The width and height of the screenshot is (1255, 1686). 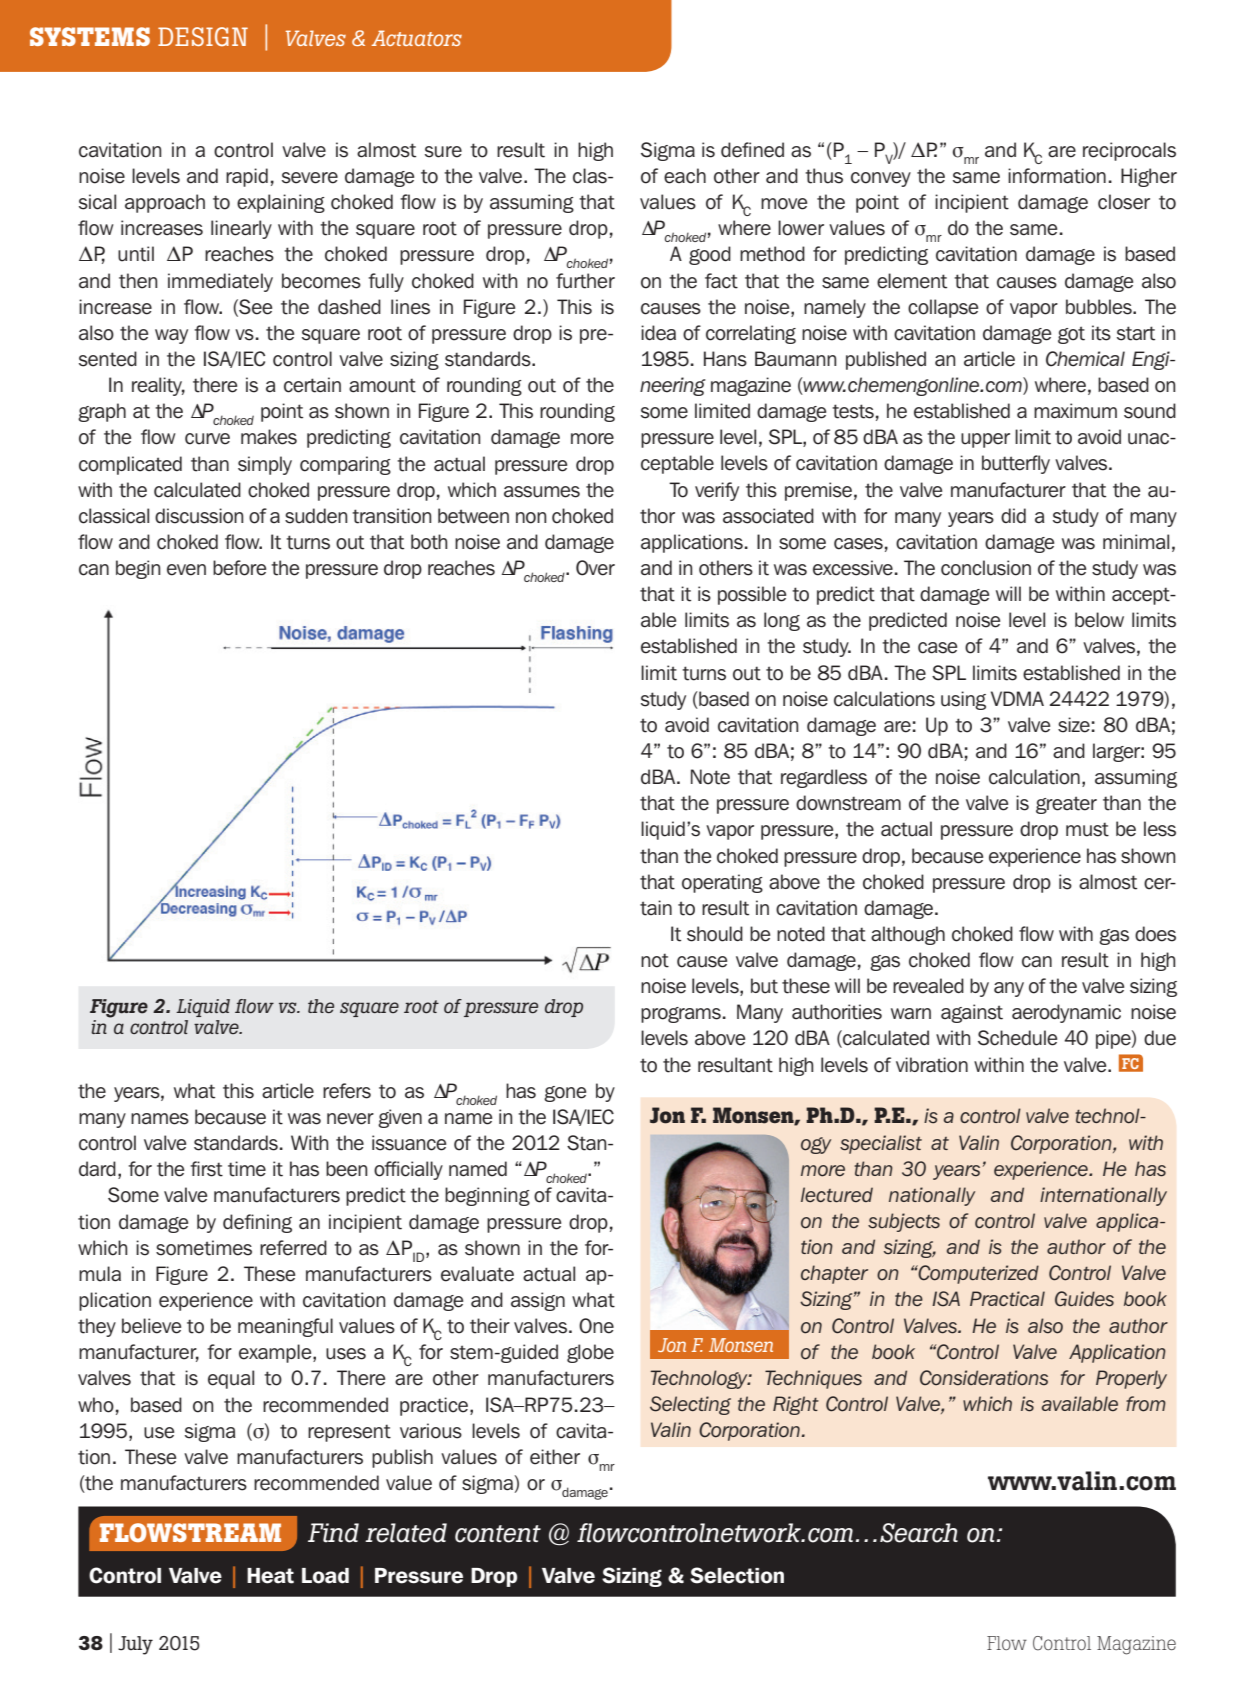 I want to click on assign, so click(x=538, y=1301).
